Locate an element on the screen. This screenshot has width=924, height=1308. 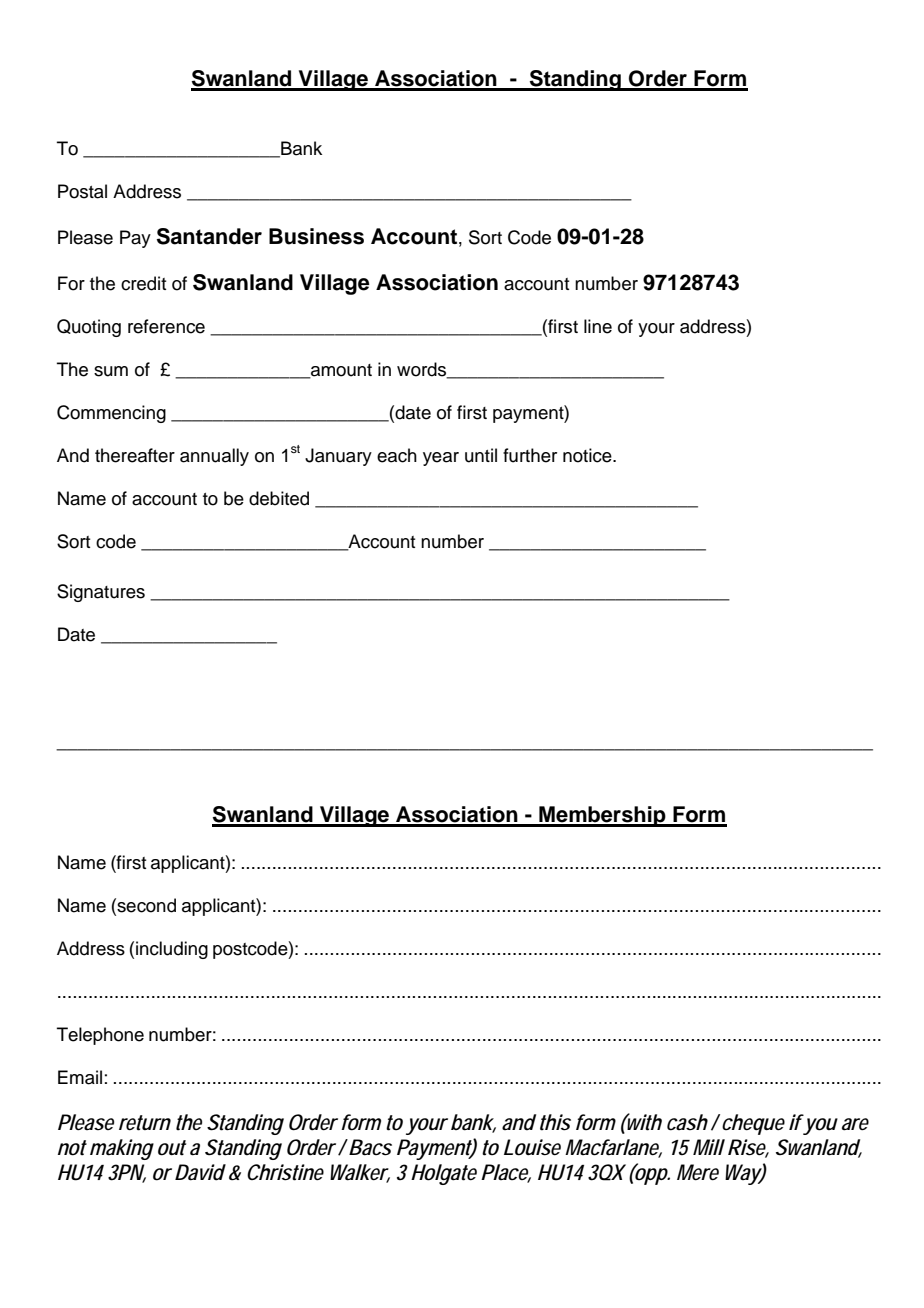
Santander is located at coordinates (209, 236).
